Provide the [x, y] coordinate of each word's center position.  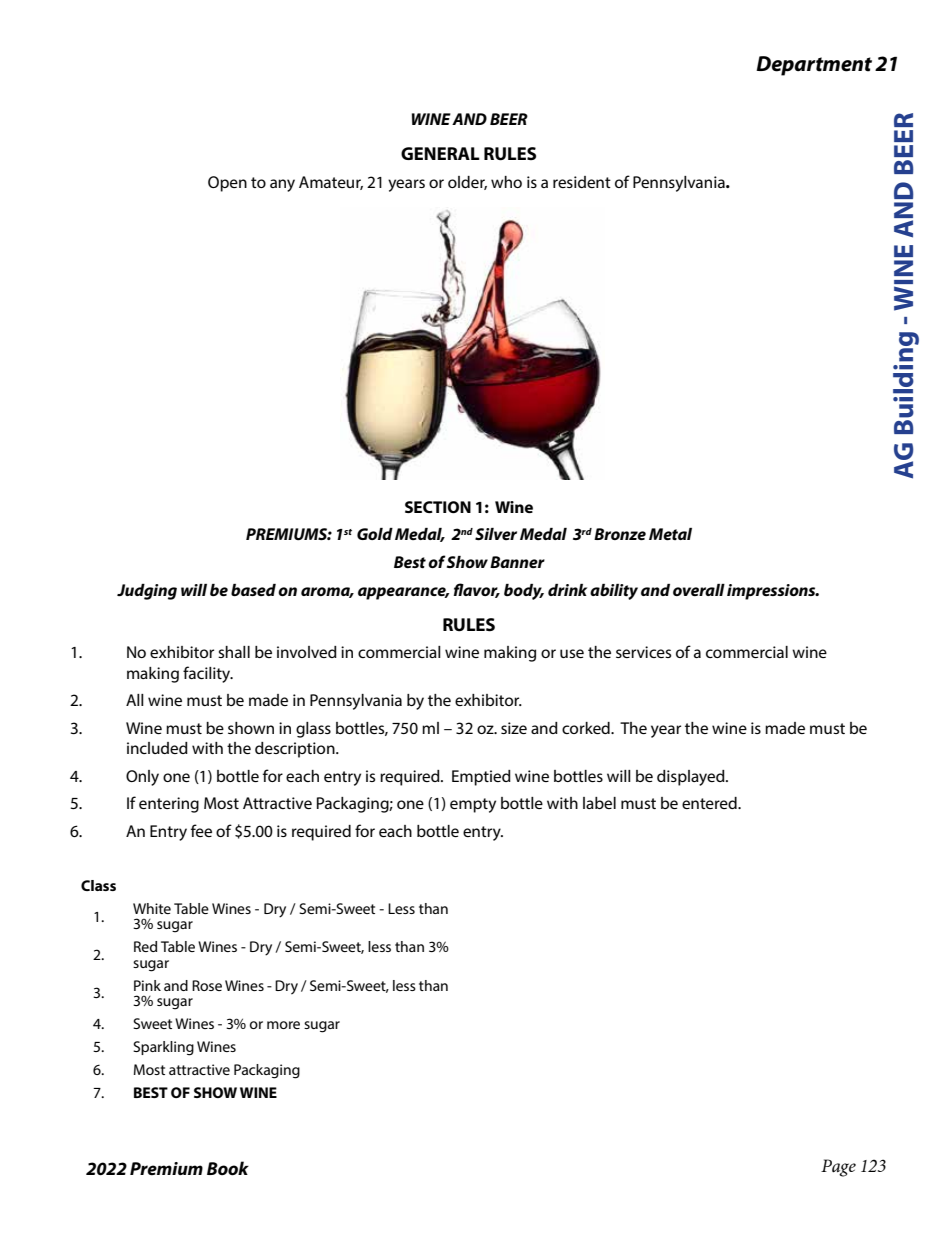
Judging [147, 592]
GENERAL [440, 153]
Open [227, 184]
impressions [772, 592]
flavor [477, 590]
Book [228, 1168]
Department [814, 66]
